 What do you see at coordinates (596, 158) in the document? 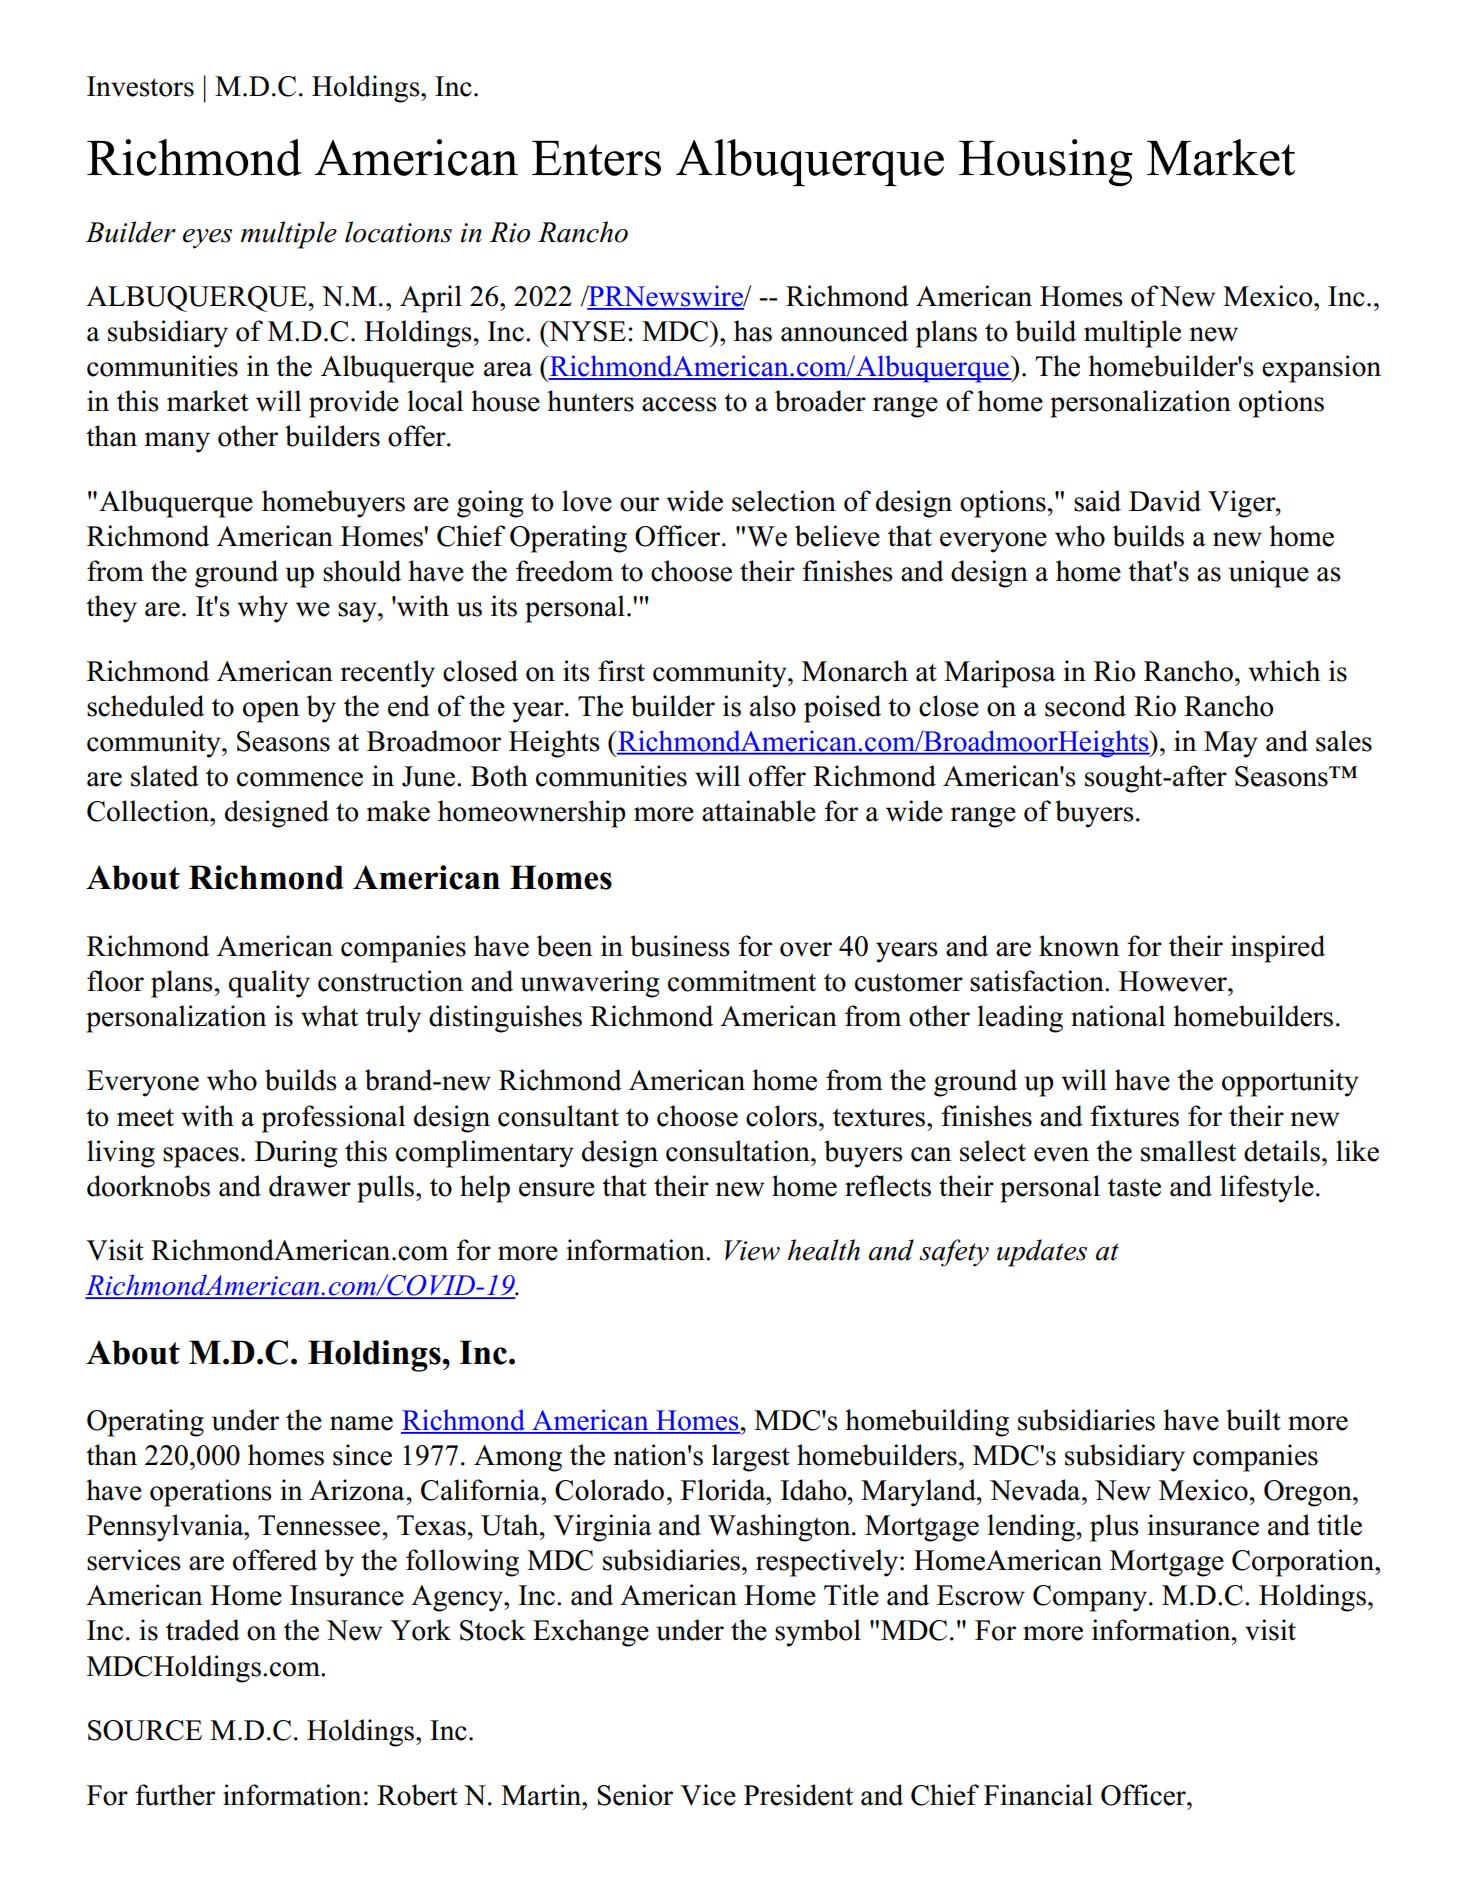
I see `Enters` at bounding box center [596, 158].
